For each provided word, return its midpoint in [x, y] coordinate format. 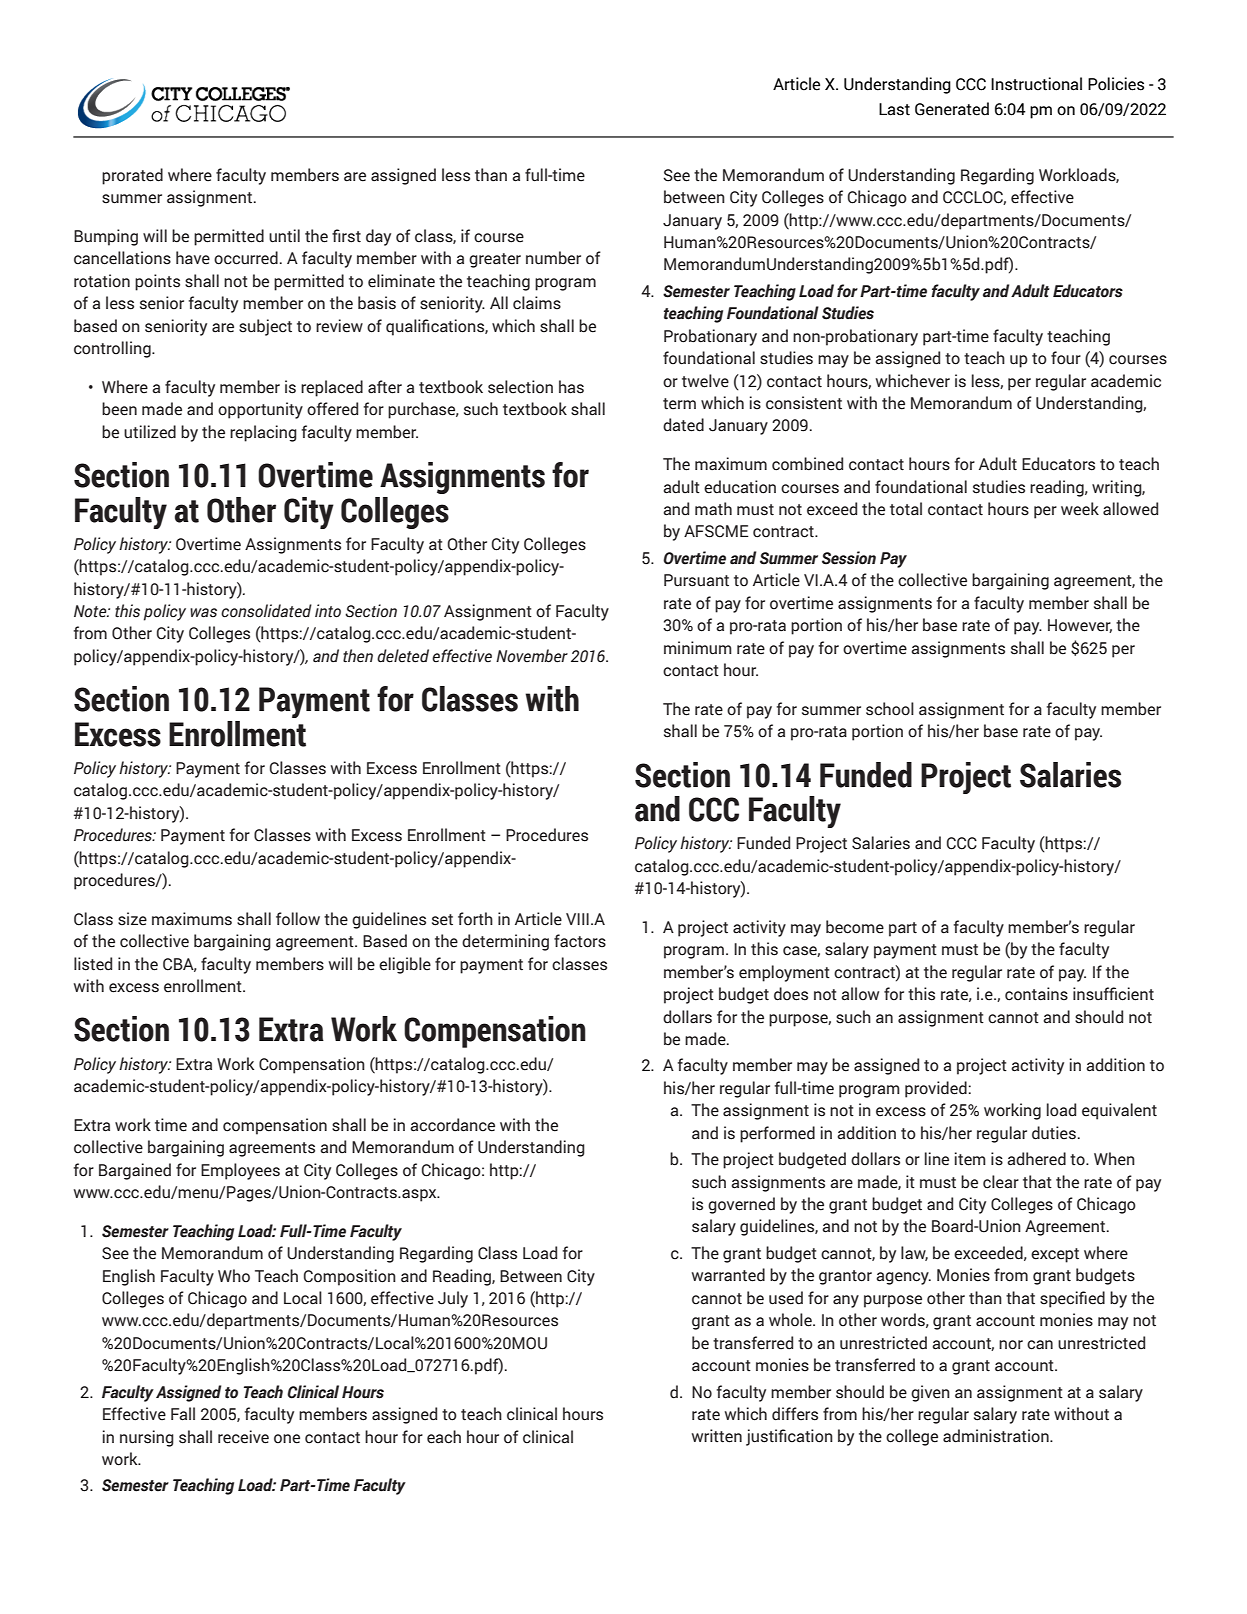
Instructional [1036, 84]
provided [936, 1089]
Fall [183, 1414]
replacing [263, 433]
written [717, 1436]
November [532, 656]
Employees [240, 1171]
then [358, 656]
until [284, 236]
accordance [452, 1125]
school [890, 709]
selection [520, 387]
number [553, 258]
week [1080, 509]
